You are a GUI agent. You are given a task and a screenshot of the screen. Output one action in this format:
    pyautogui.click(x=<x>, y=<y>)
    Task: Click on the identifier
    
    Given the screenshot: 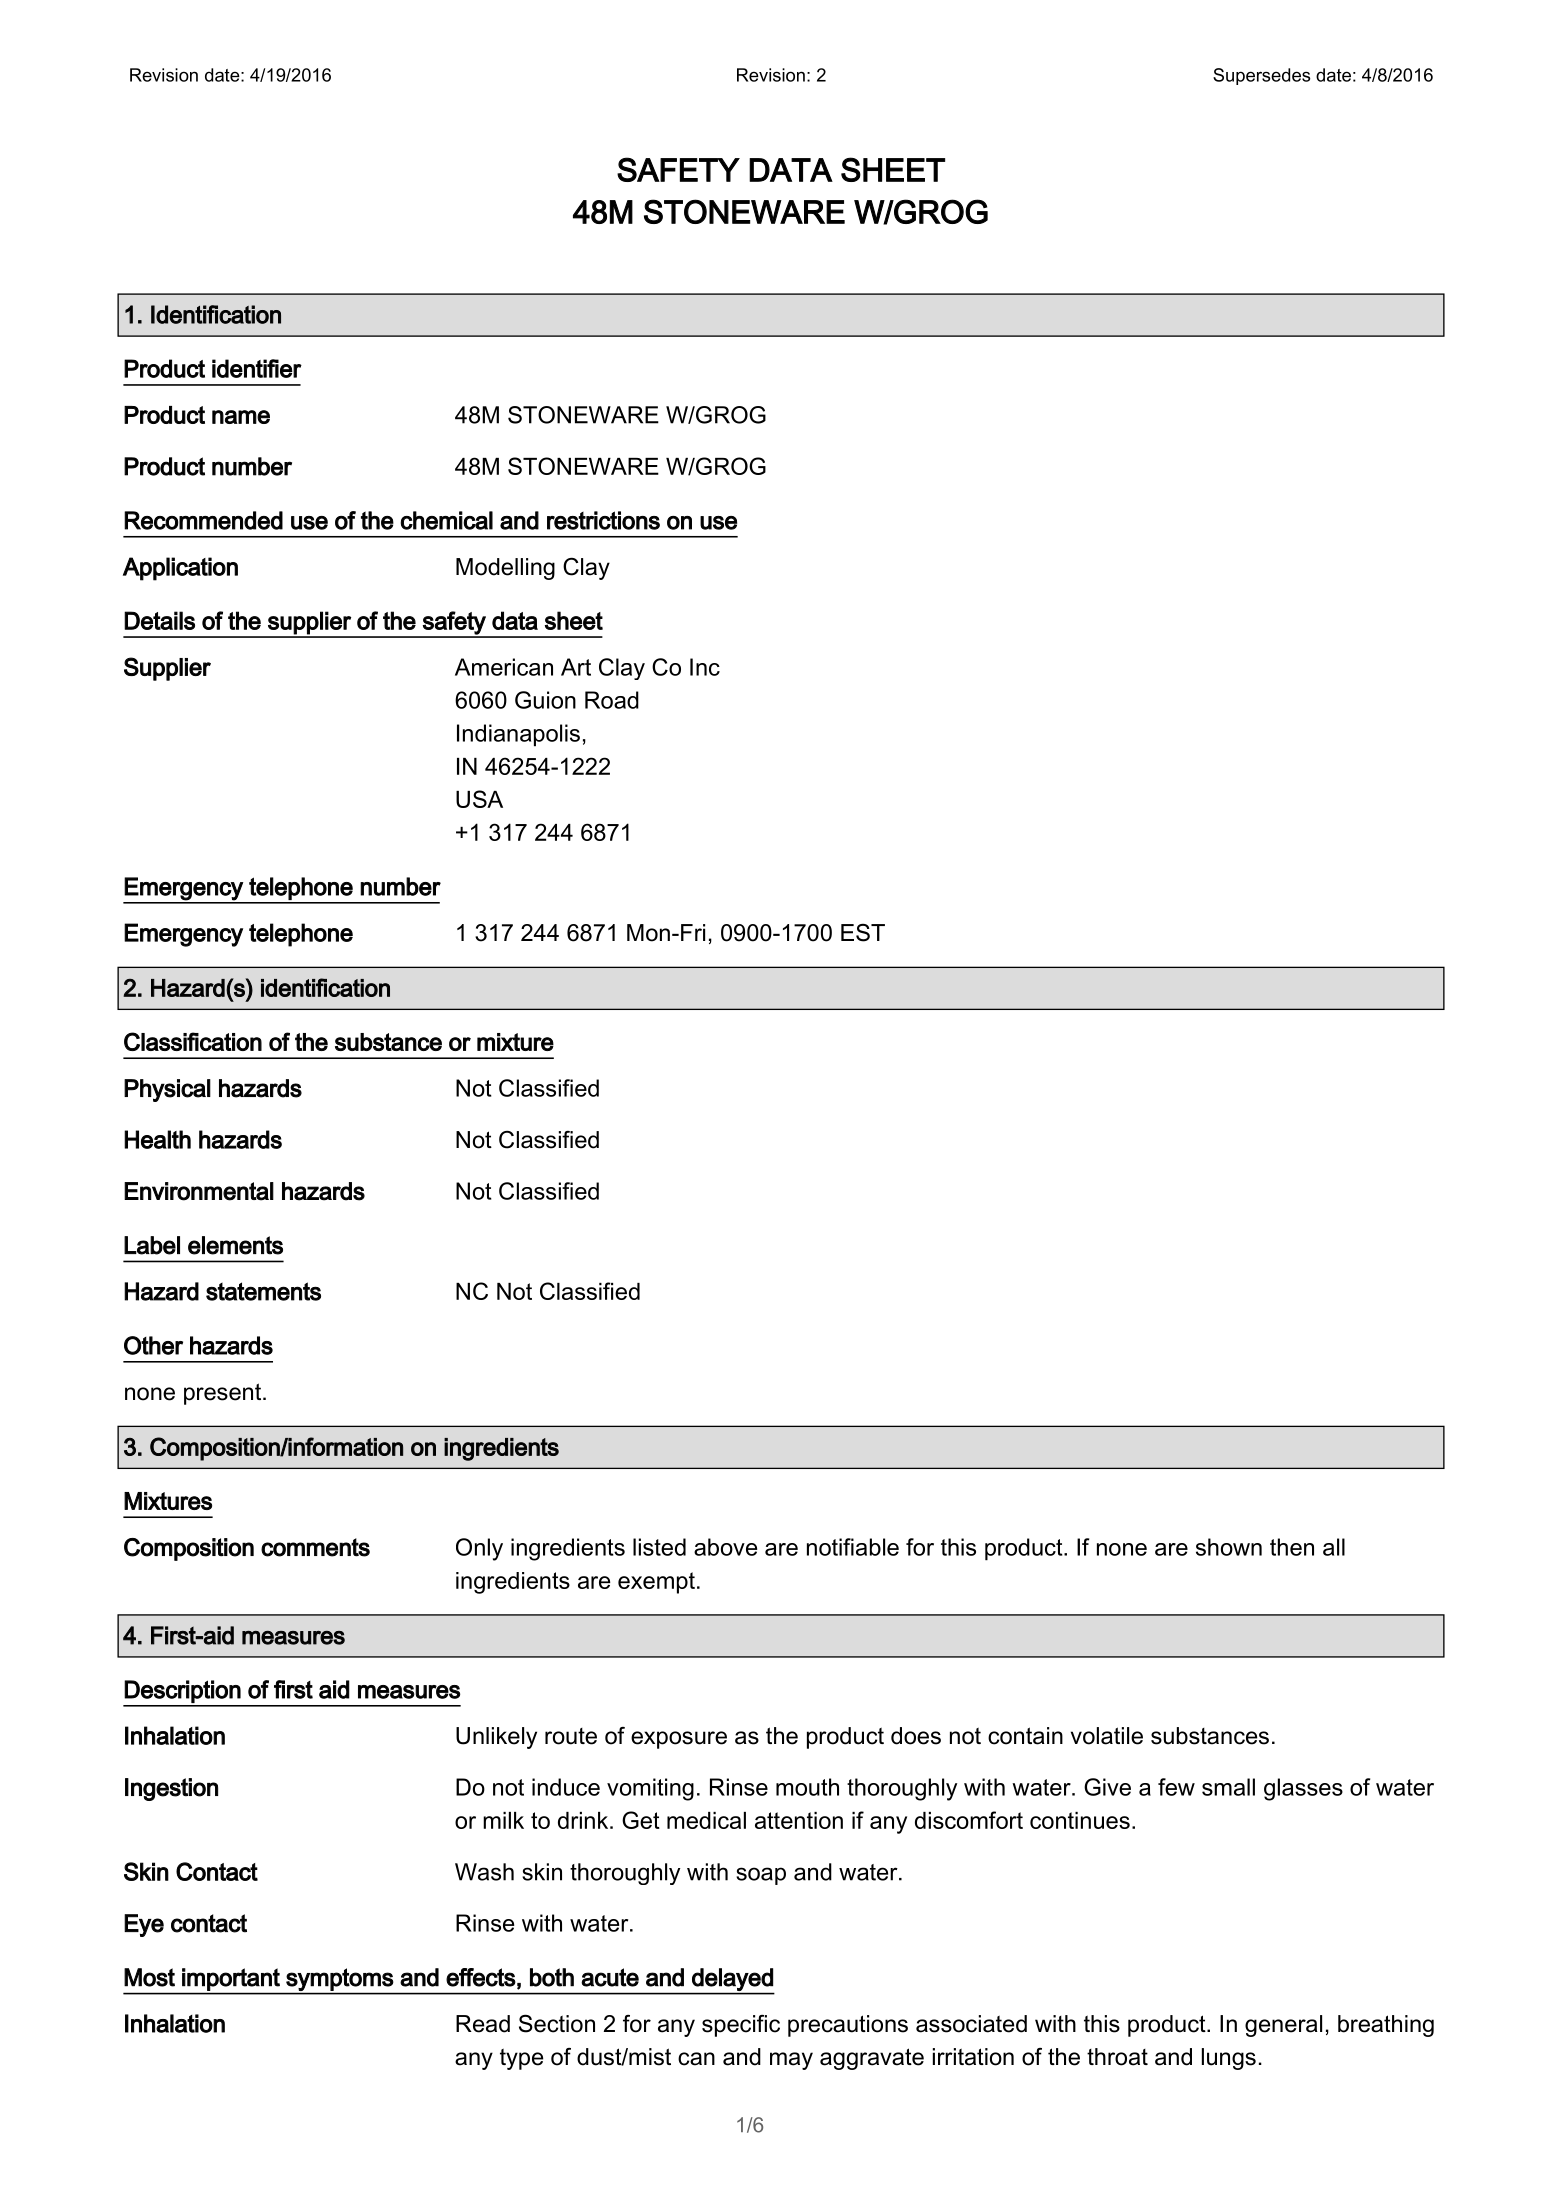 What is the action you would take?
    pyautogui.click(x=257, y=368)
